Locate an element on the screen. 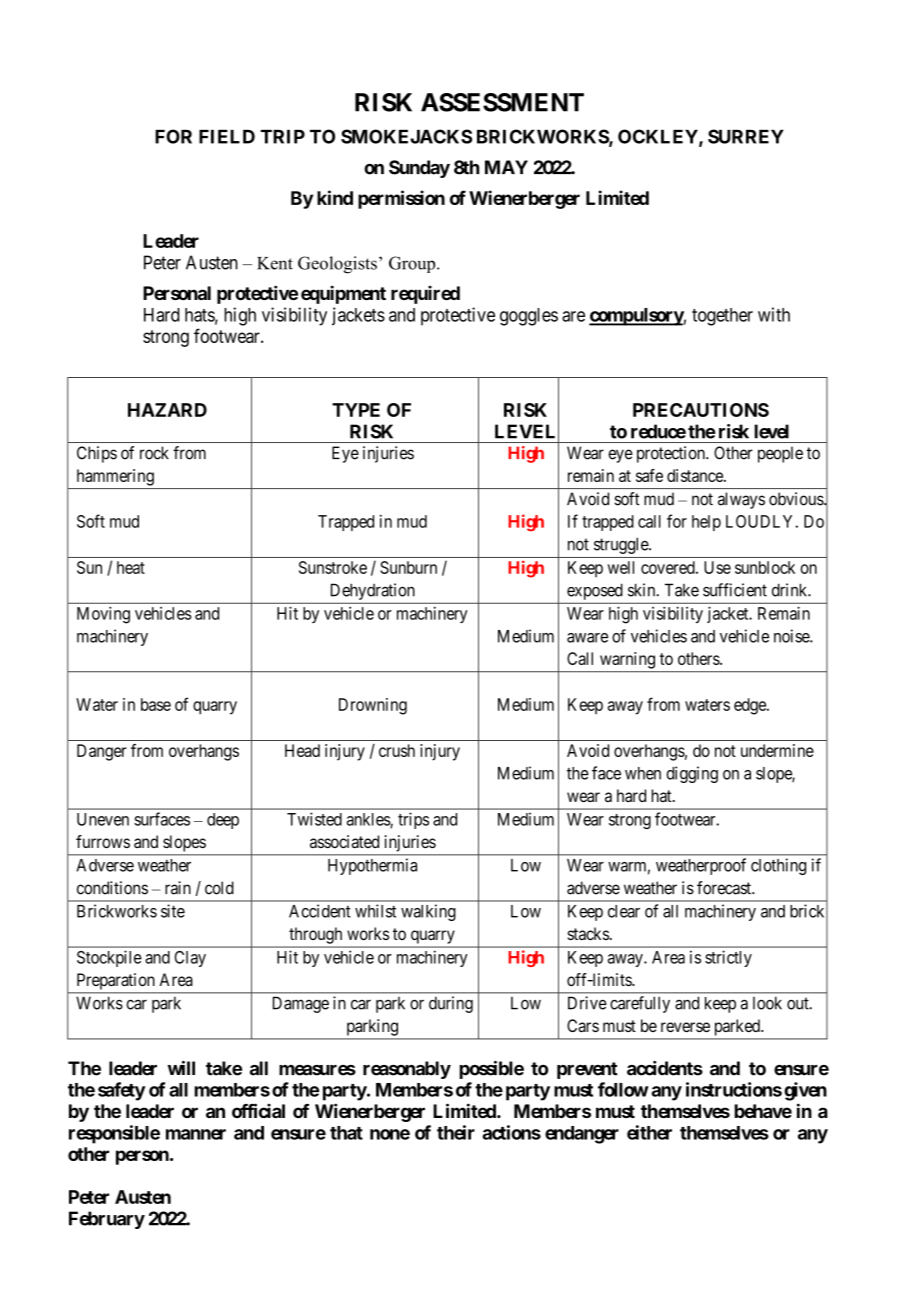  walking is located at coordinates (428, 912).
